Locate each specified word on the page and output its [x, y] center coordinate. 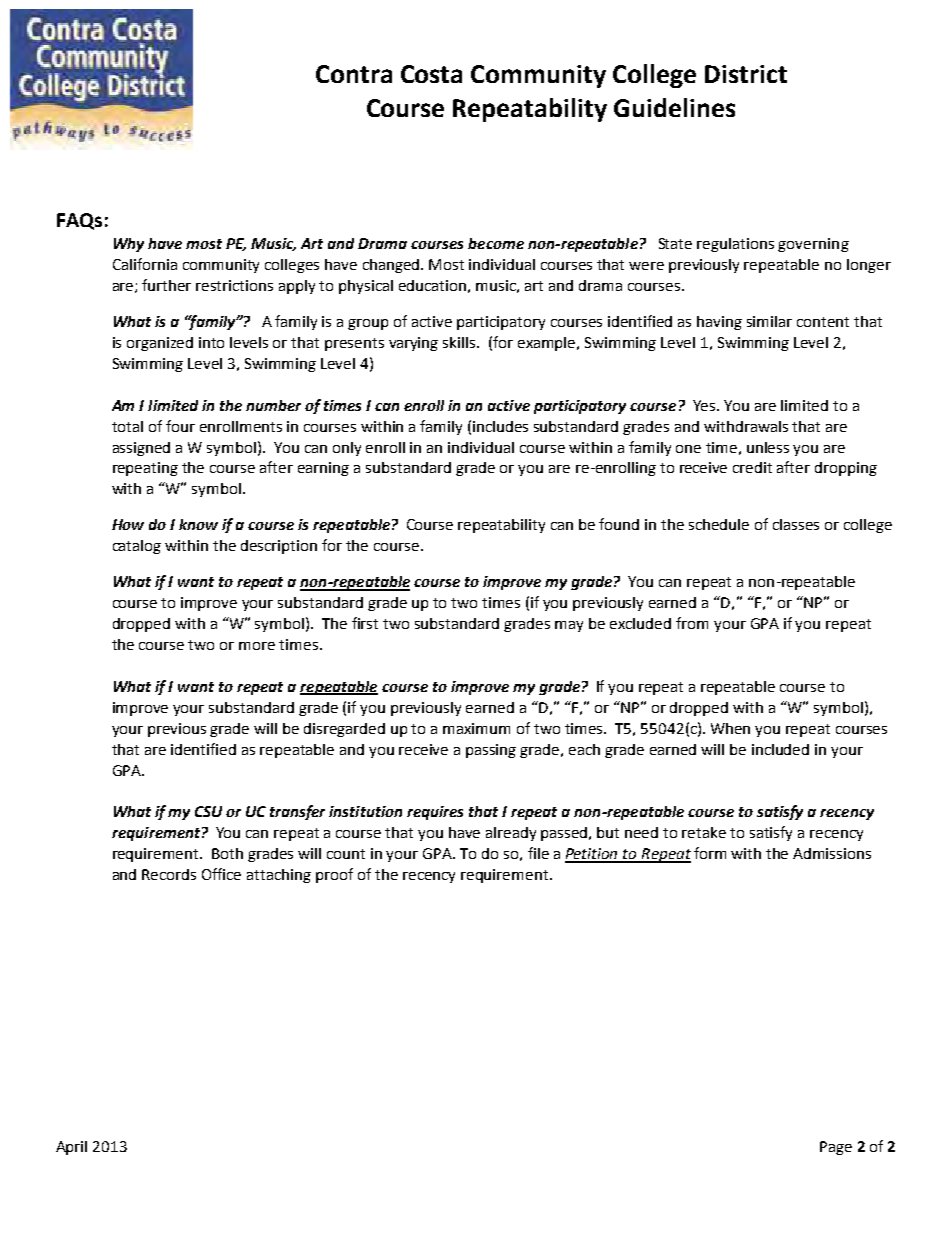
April [71, 1148]
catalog [137, 547]
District [746, 74]
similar [769, 321]
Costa [431, 74]
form [710, 853]
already [511, 834]
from [692, 623]
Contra [354, 74]
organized [160, 344]
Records [169, 874]
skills [460, 342]
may [569, 626]
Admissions [832, 853]
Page [836, 1148]
